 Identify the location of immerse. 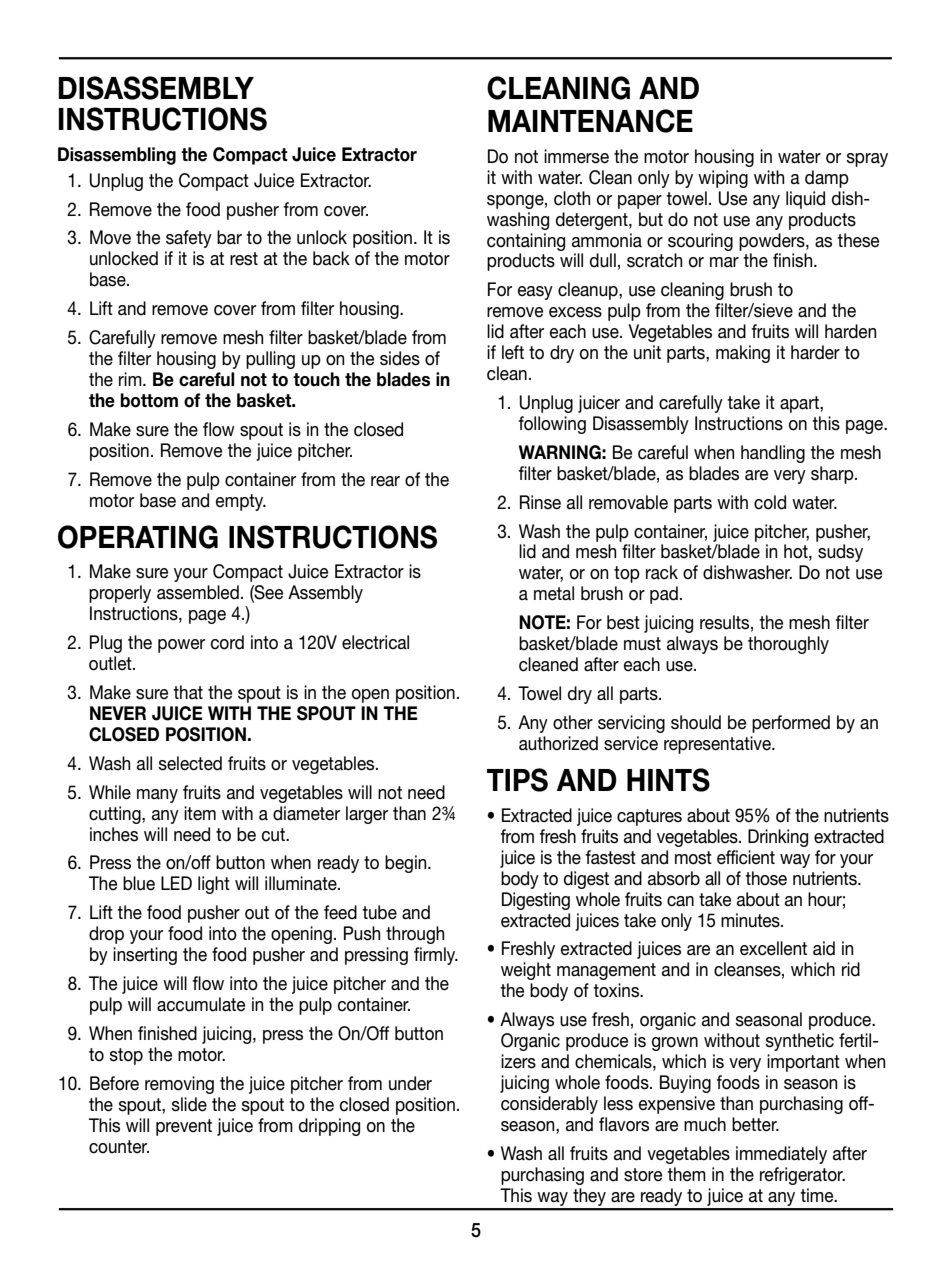
(576, 156).
